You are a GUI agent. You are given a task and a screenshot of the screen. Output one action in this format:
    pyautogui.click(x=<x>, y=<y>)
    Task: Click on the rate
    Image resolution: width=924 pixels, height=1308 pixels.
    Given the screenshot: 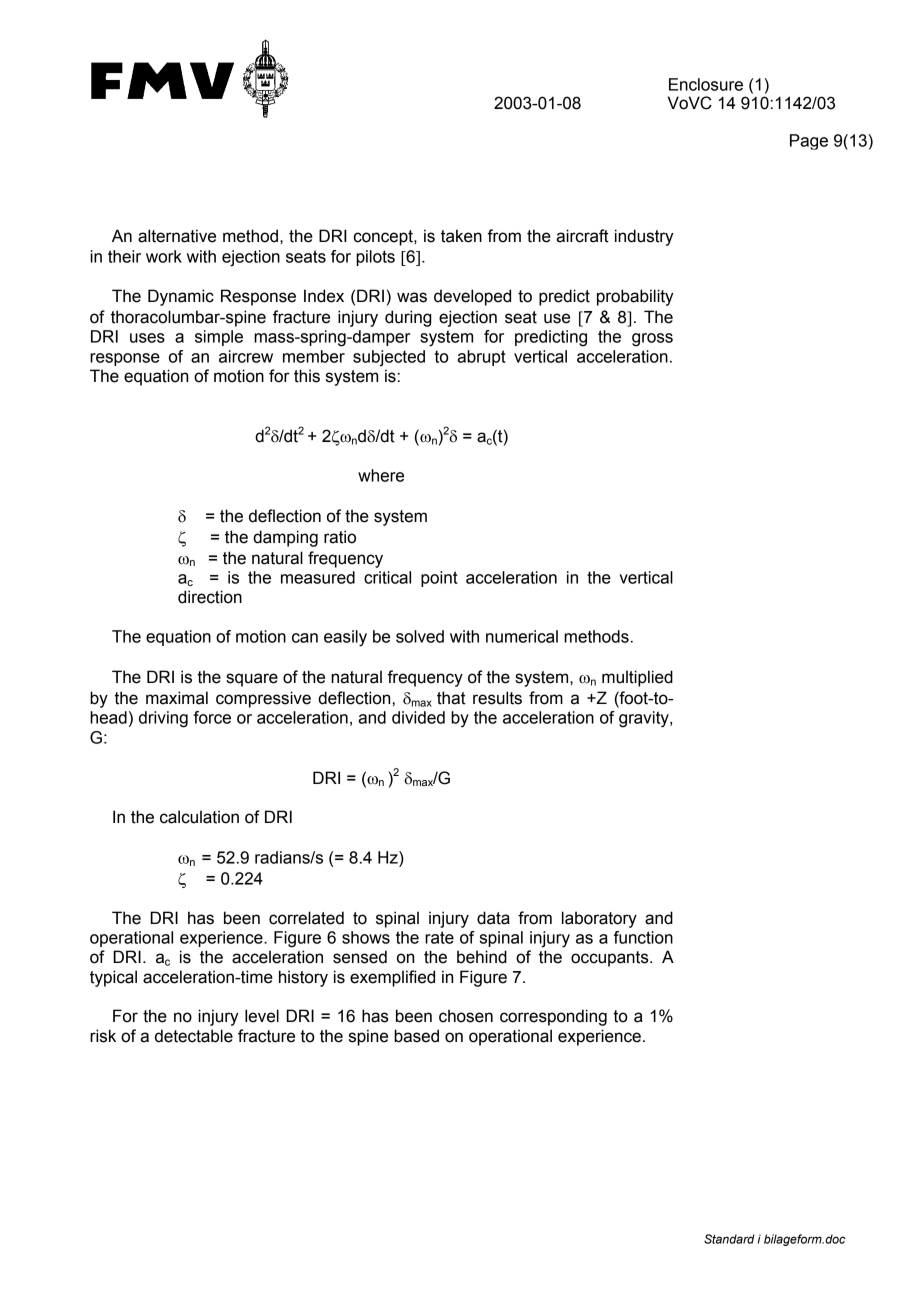 What is the action you would take?
    pyautogui.click(x=439, y=937)
